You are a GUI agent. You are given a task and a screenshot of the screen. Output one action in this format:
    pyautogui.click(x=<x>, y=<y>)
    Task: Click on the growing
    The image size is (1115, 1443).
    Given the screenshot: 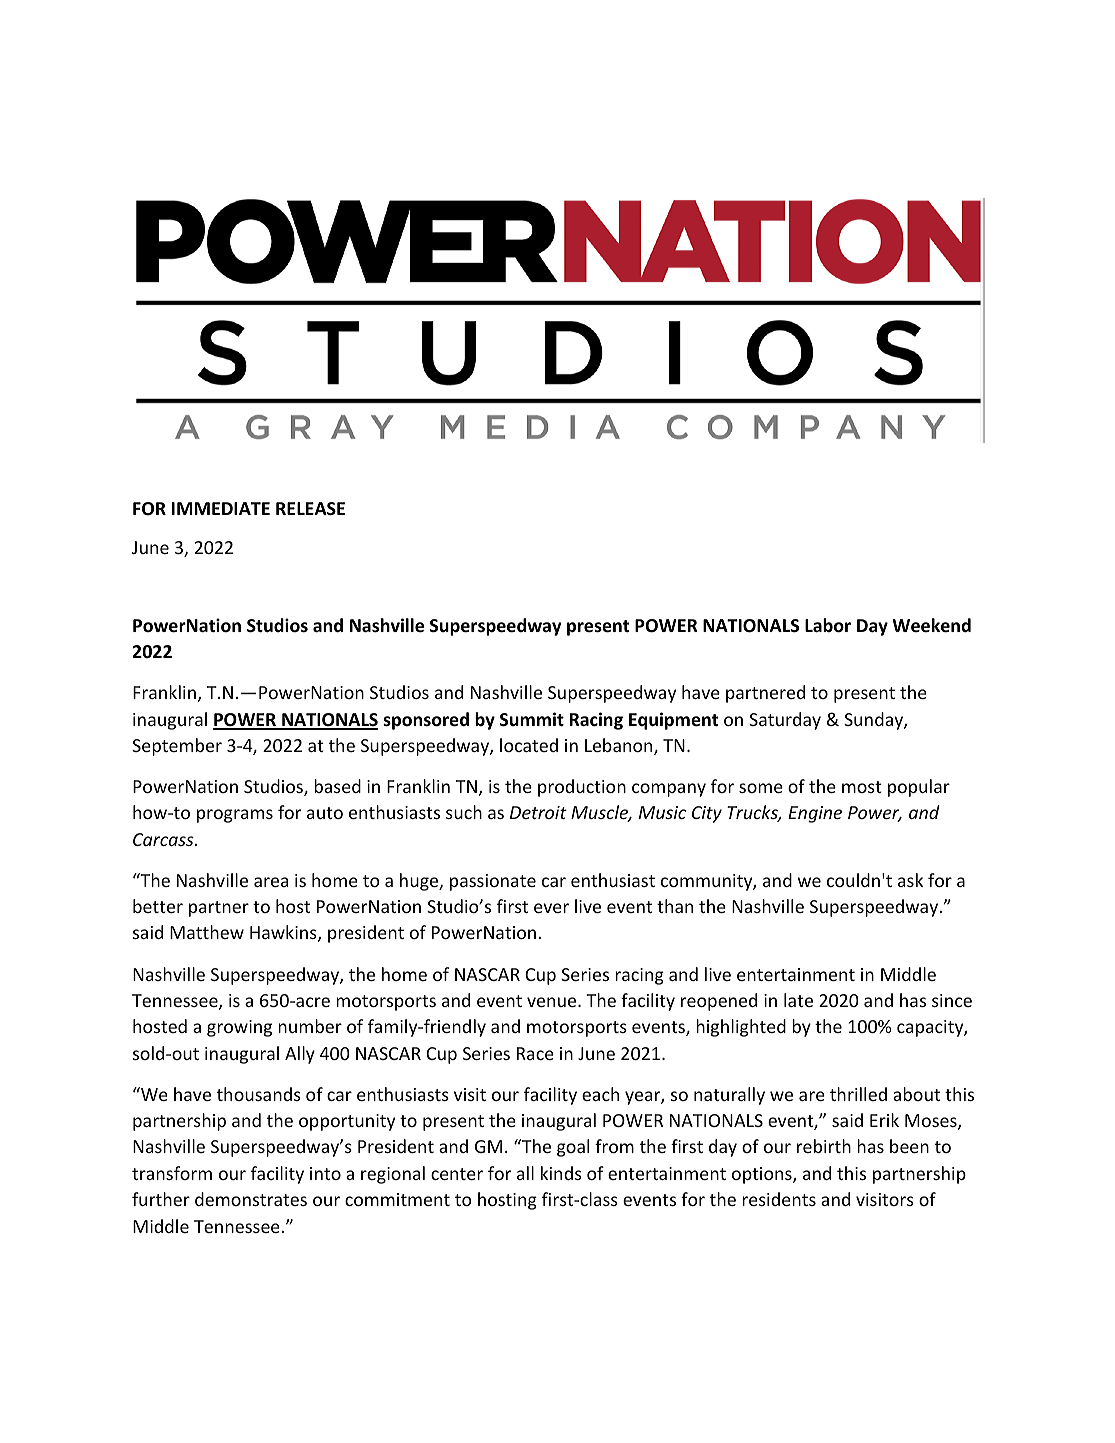 What is the action you would take?
    pyautogui.click(x=239, y=1028)
